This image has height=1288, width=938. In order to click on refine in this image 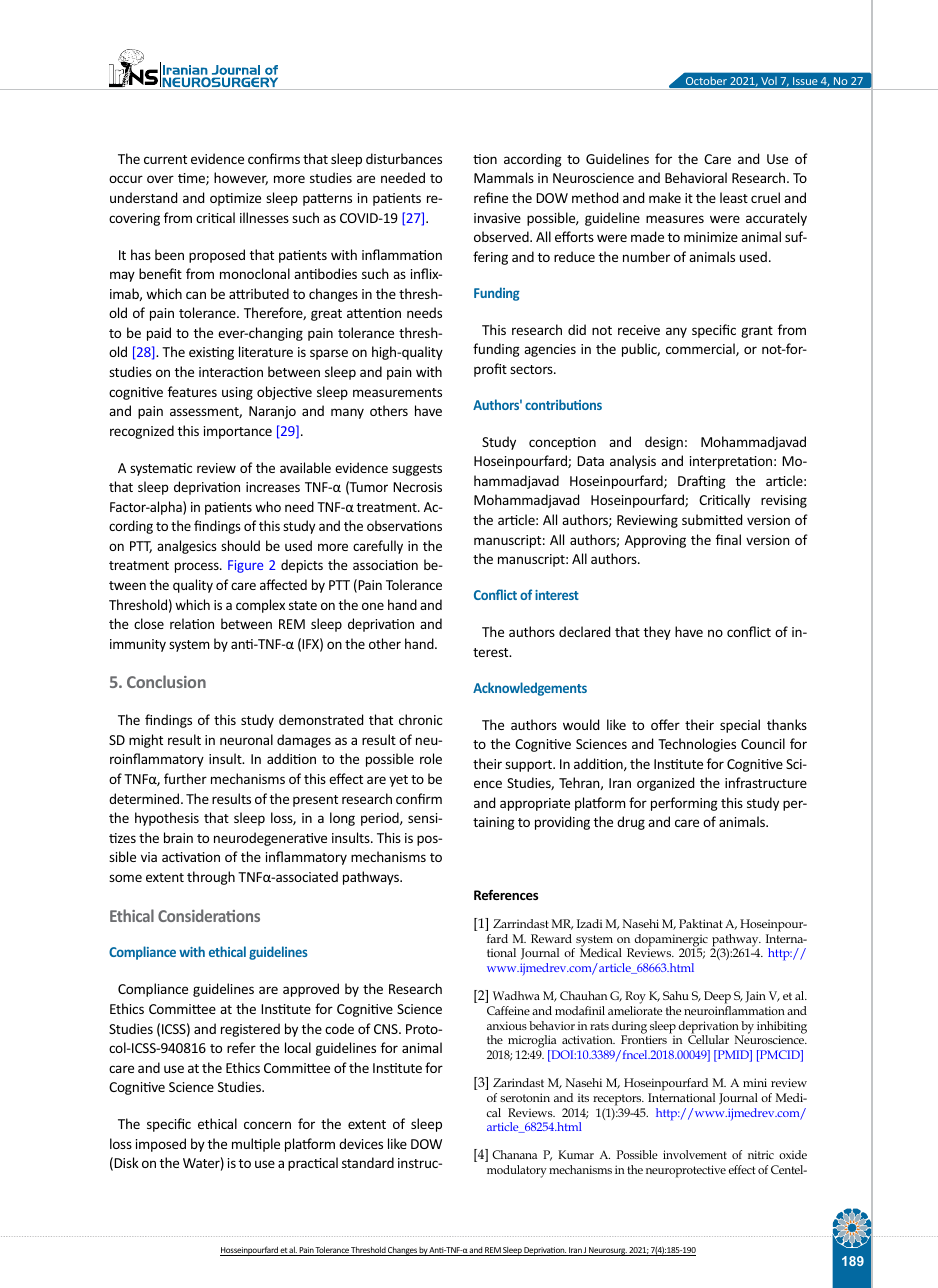, I will do `click(491, 197)`.
